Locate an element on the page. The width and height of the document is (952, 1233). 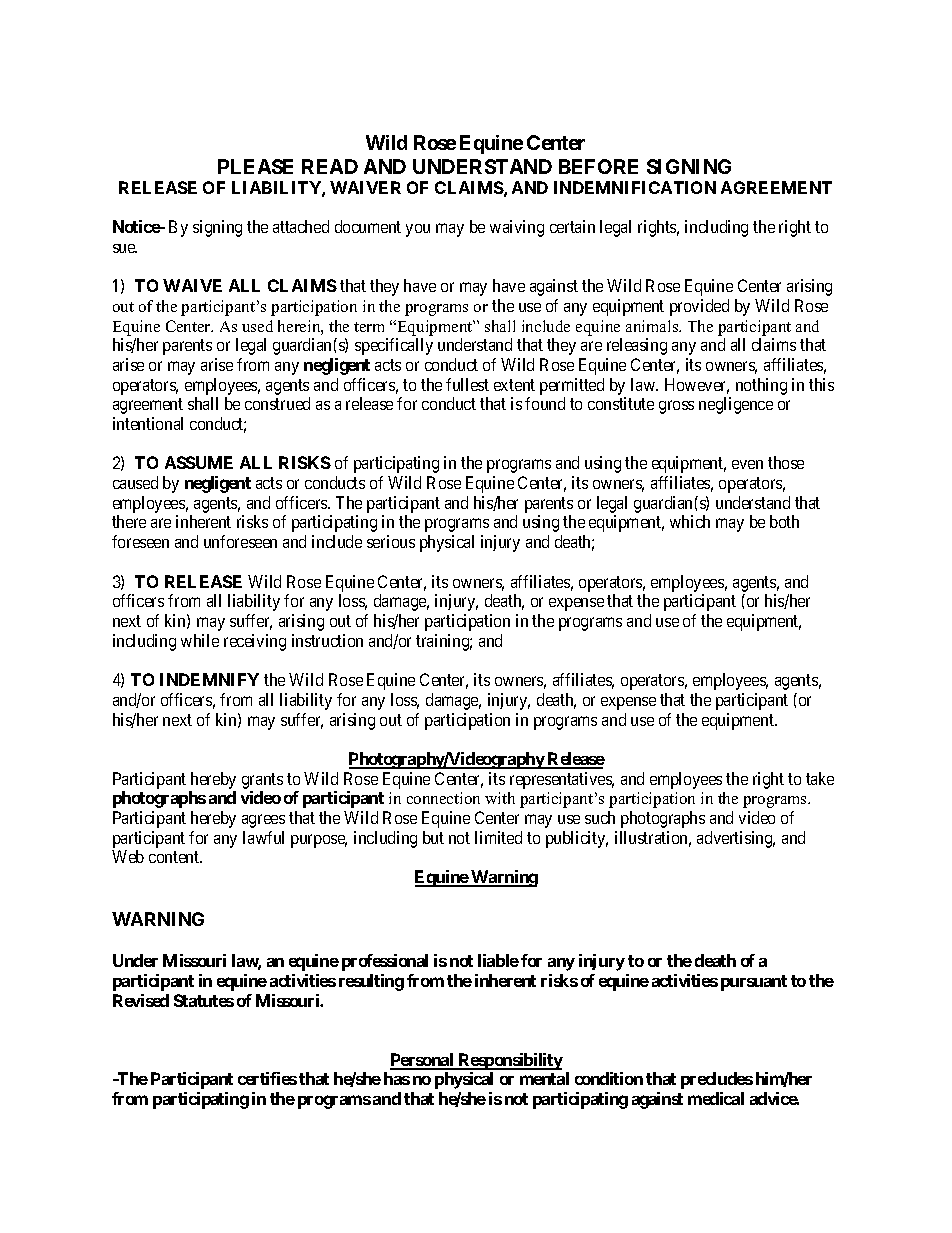
INDEMNIFICATION is located at coordinates (635, 187).
